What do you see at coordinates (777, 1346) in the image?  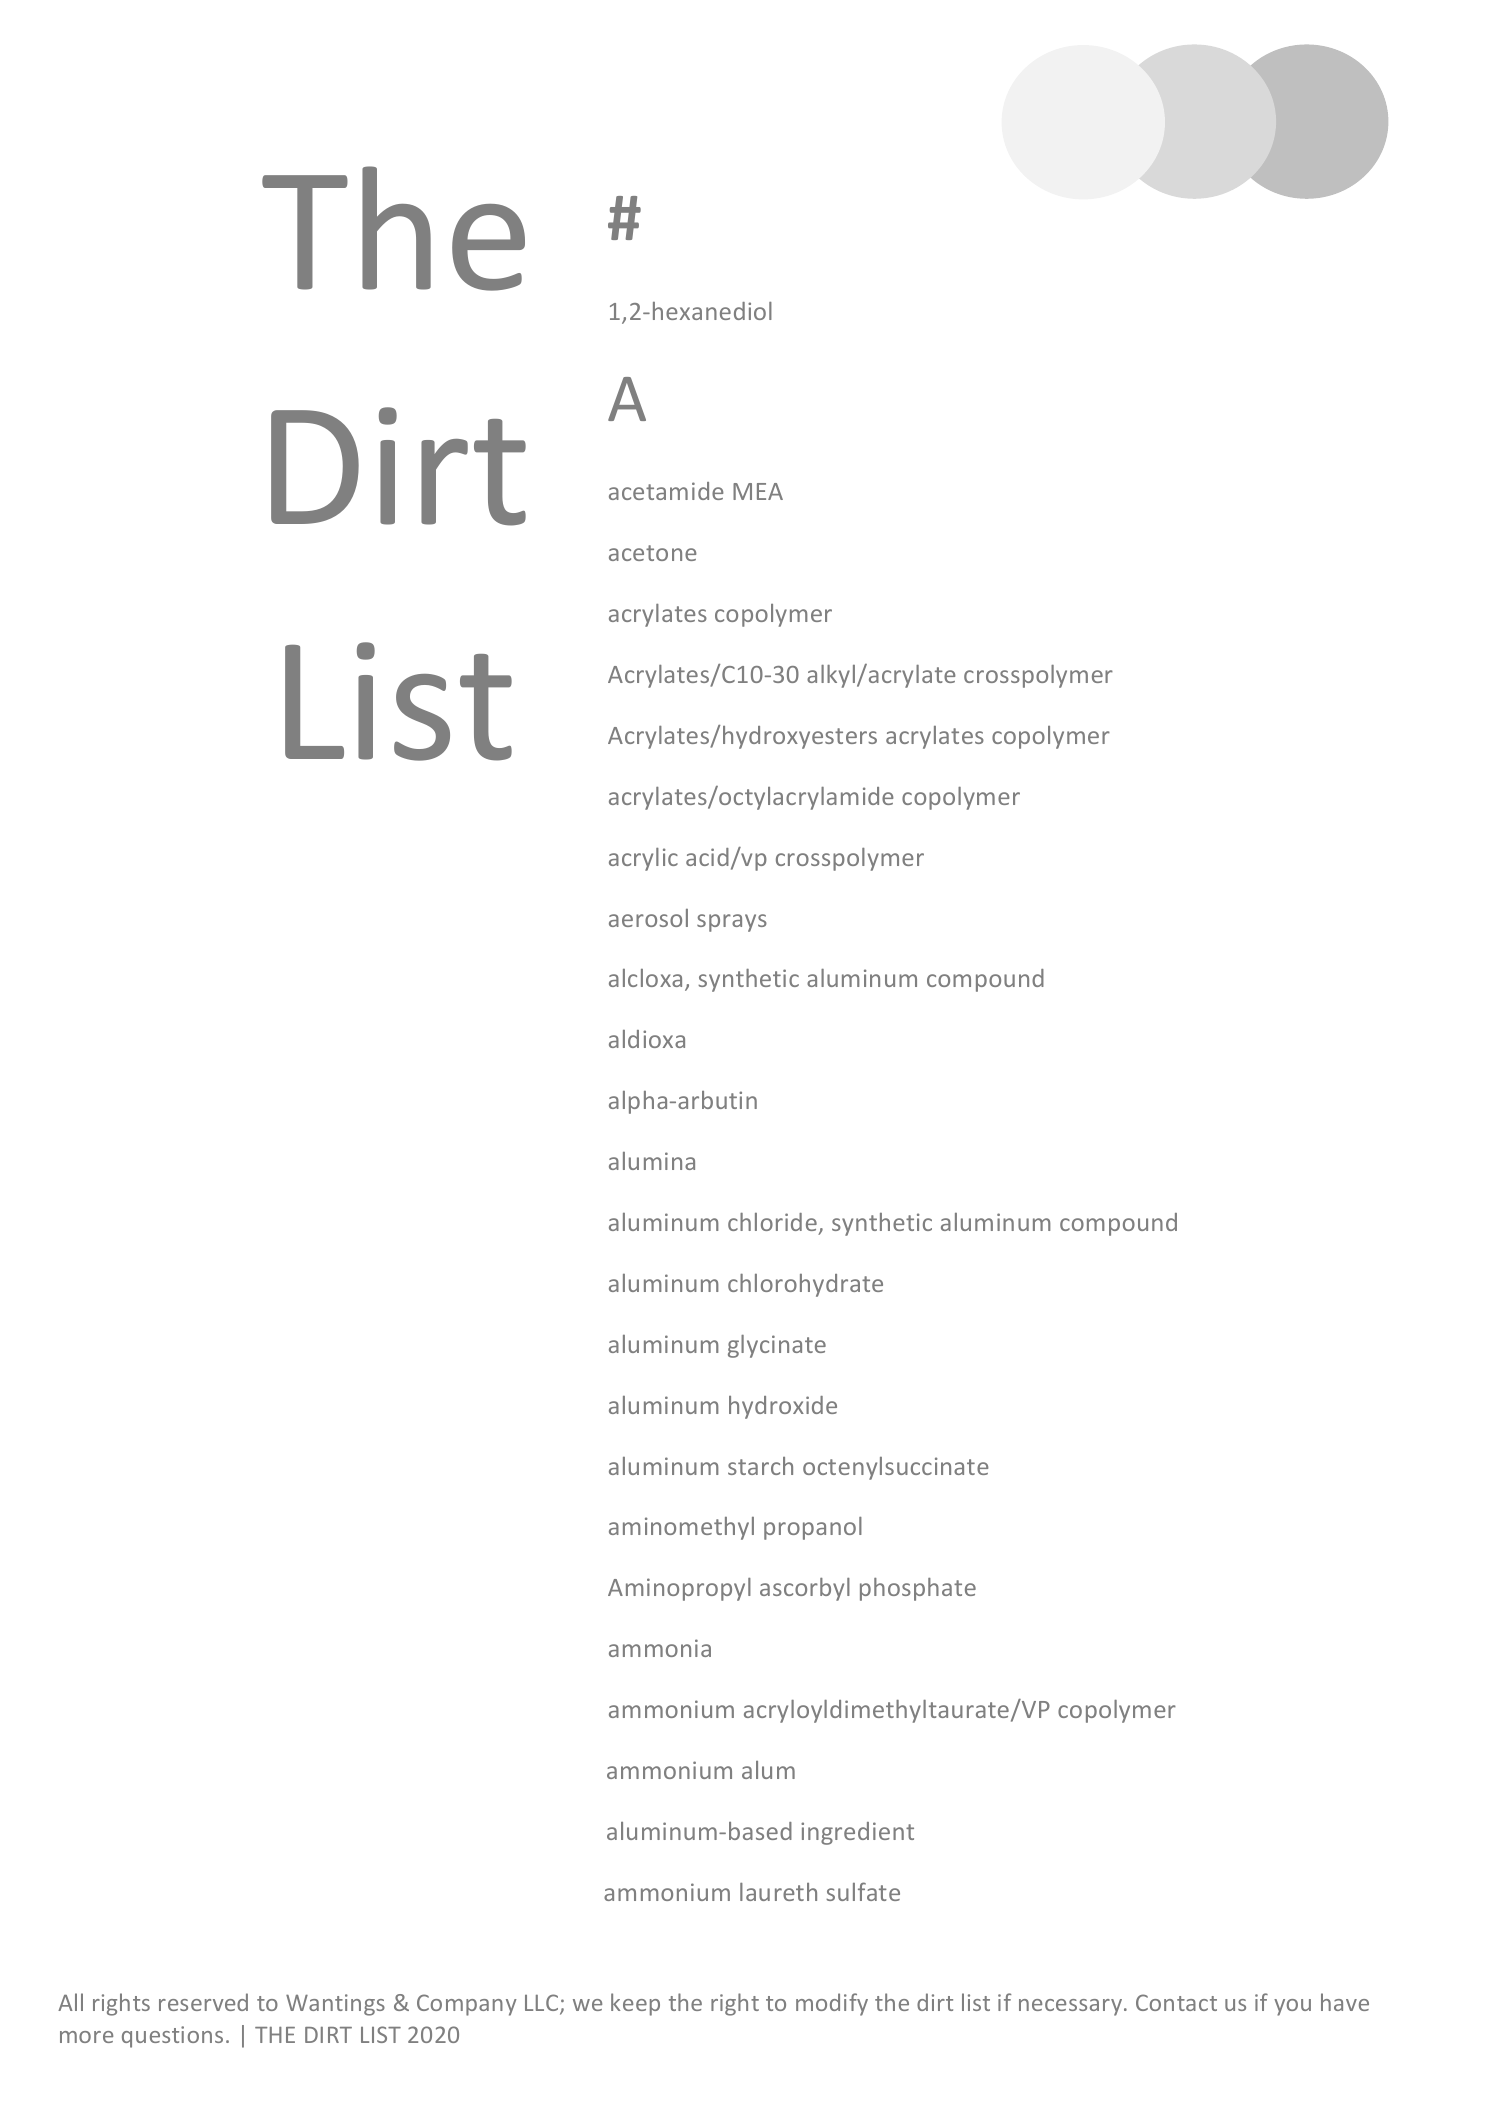 I see `glycinate` at bounding box center [777, 1346].
